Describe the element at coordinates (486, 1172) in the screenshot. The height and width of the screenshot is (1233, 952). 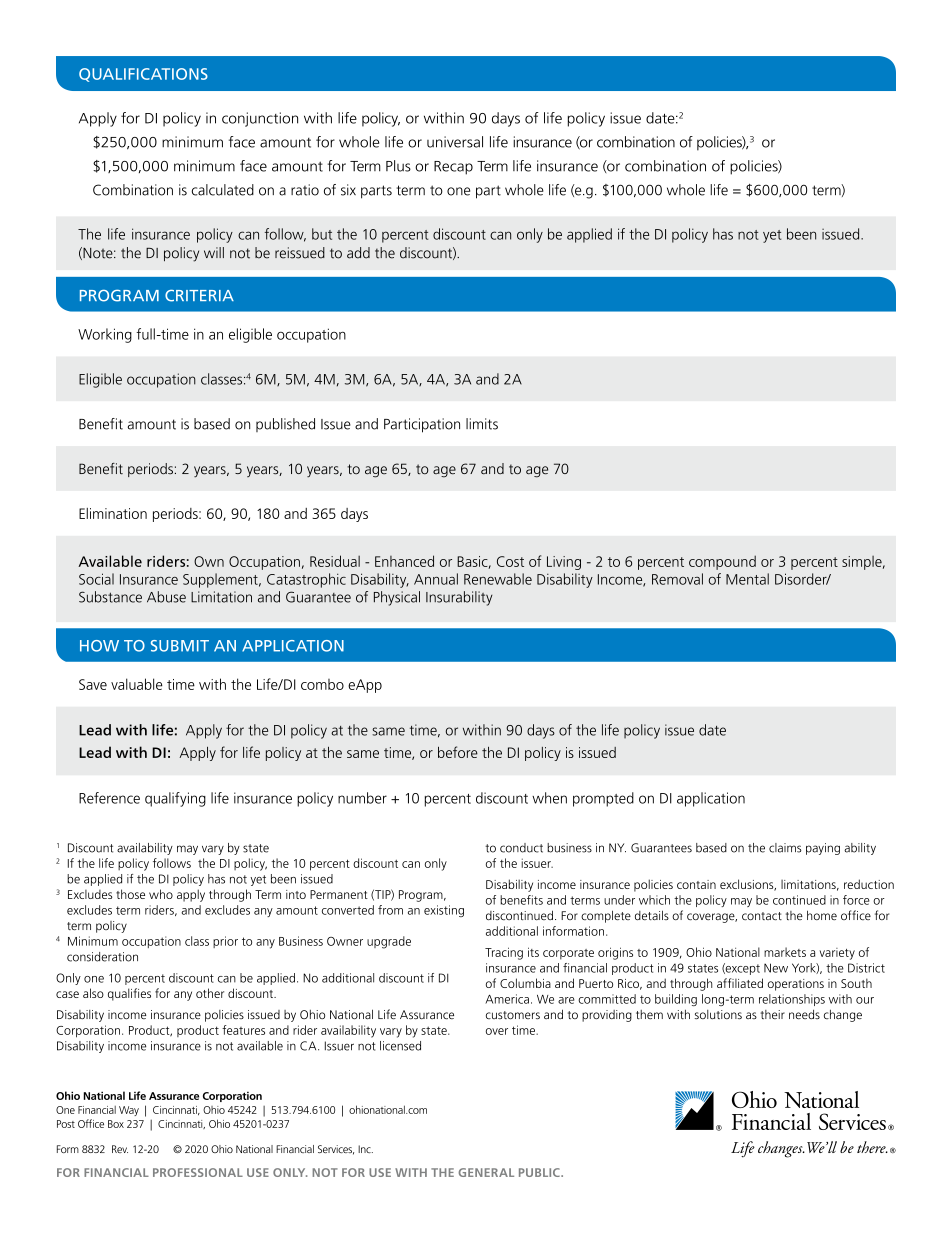
I see `GENERAL` at that location.
